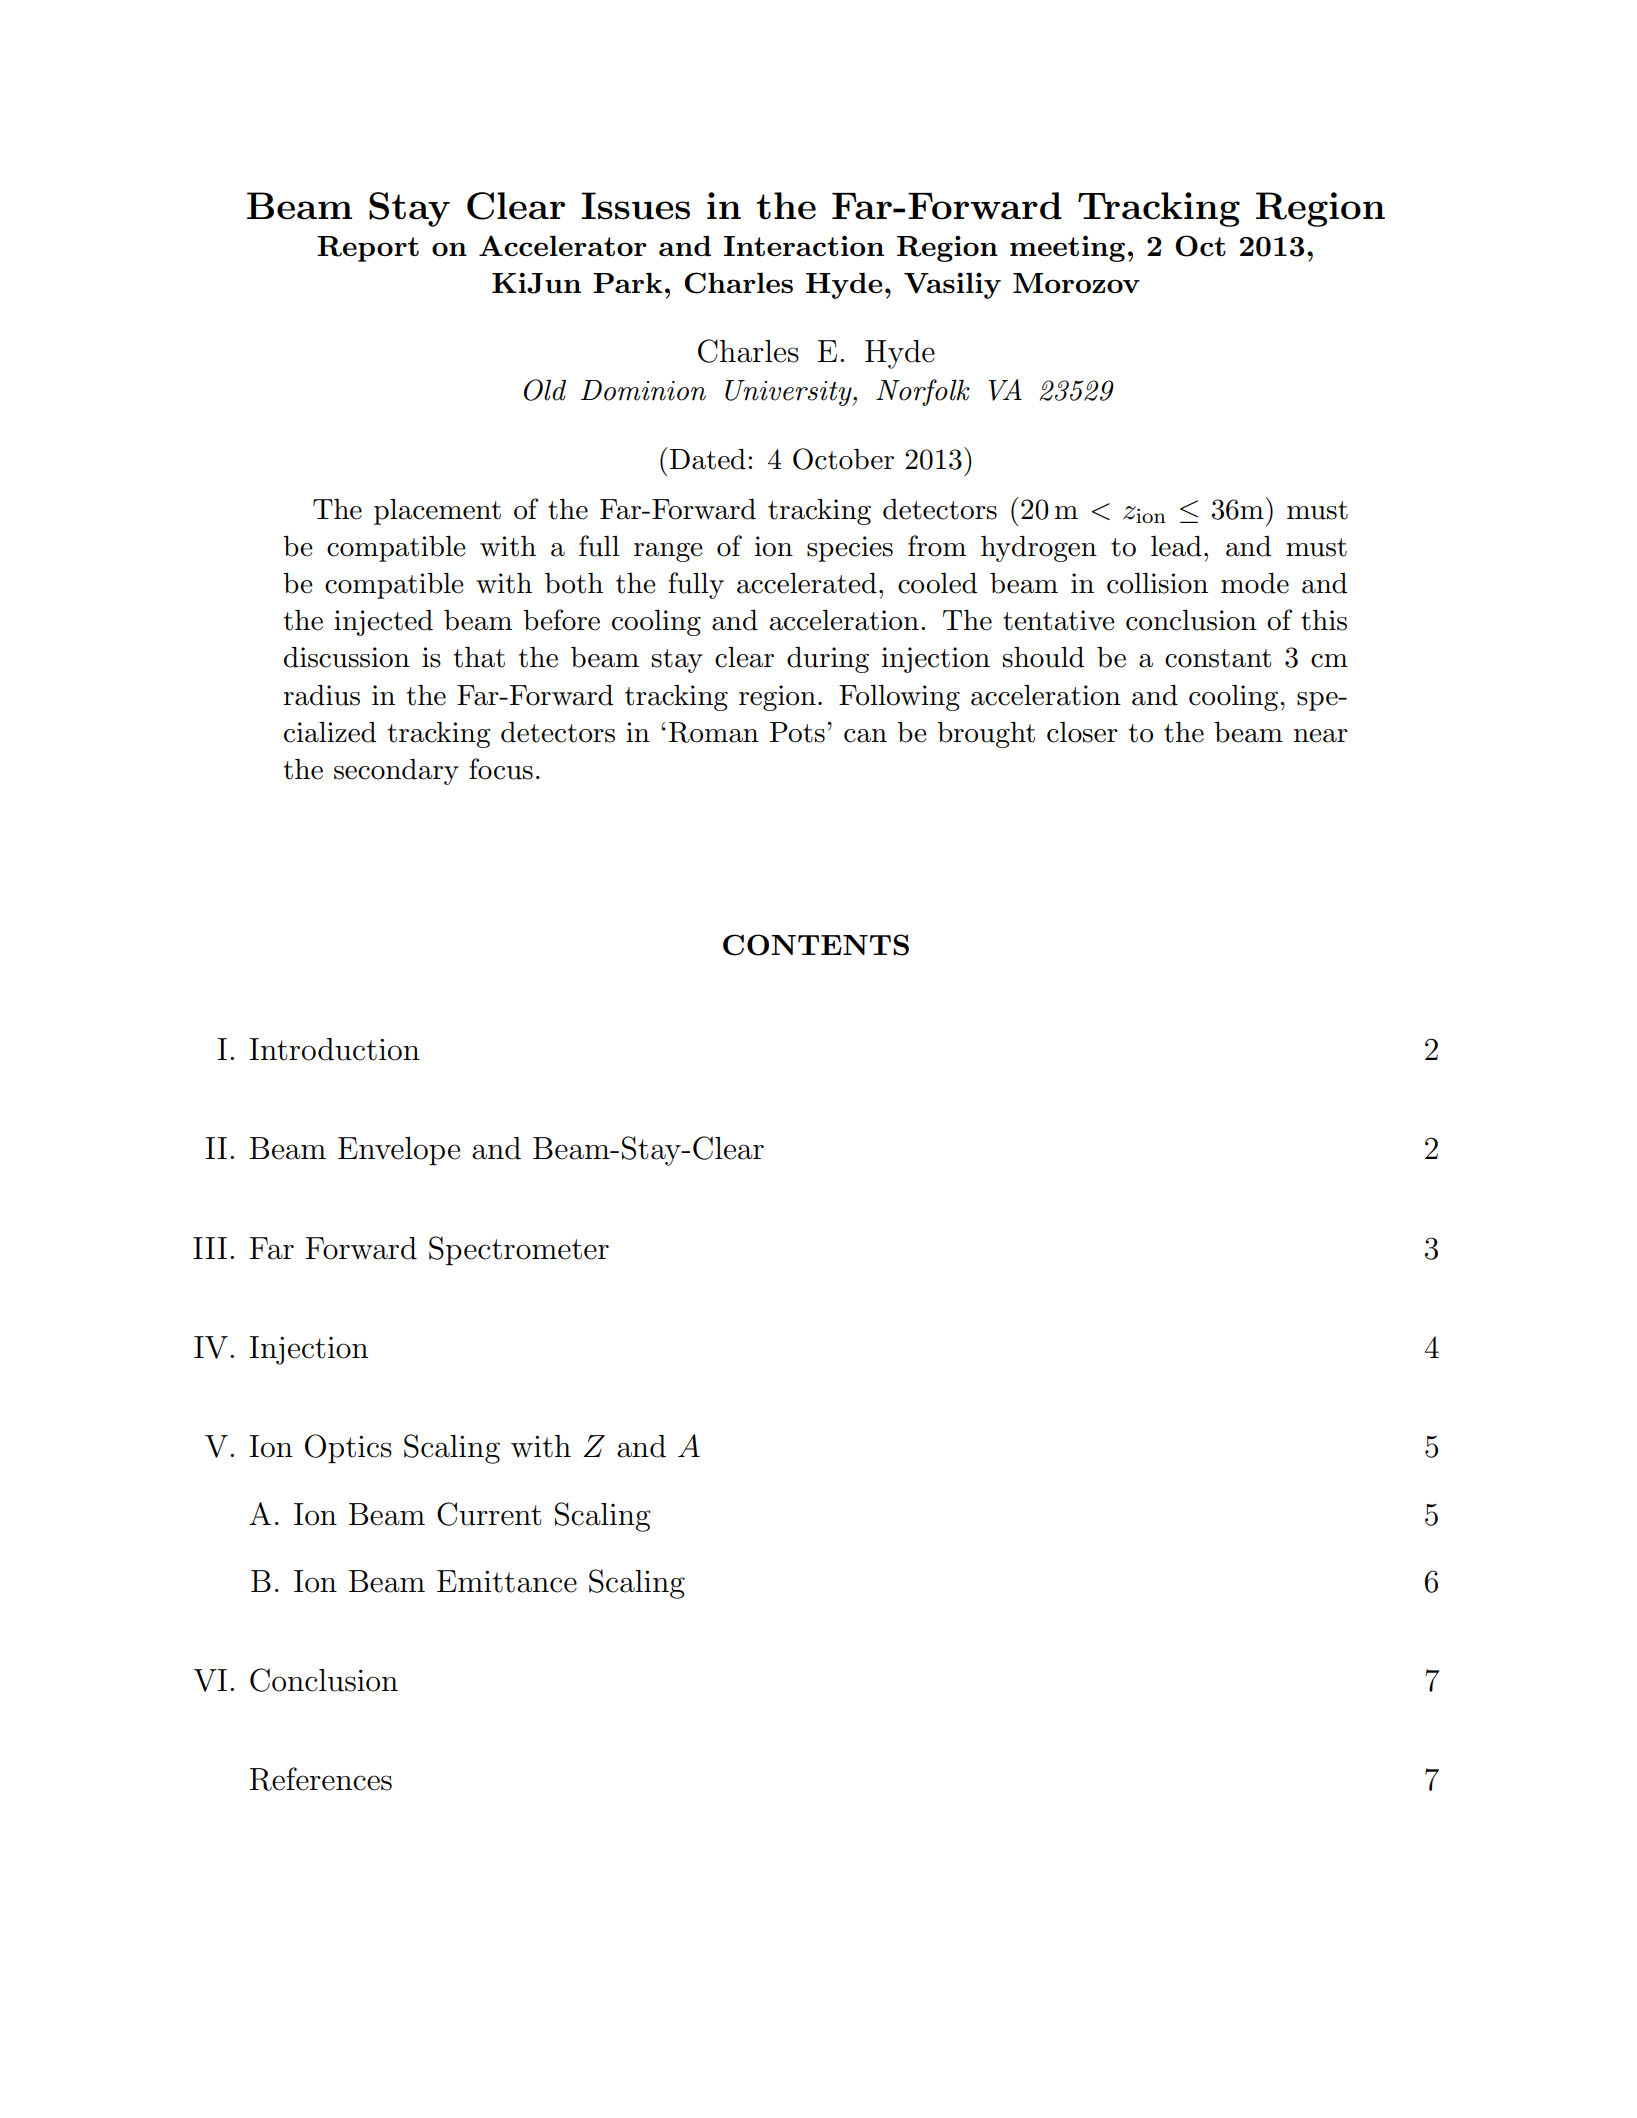 Image resolution: width=1637 pixels, height=2118 pixels. What do you see at coordinates (321, 1779) in the image?
I see `References` at bounding box center [321, 1779].
